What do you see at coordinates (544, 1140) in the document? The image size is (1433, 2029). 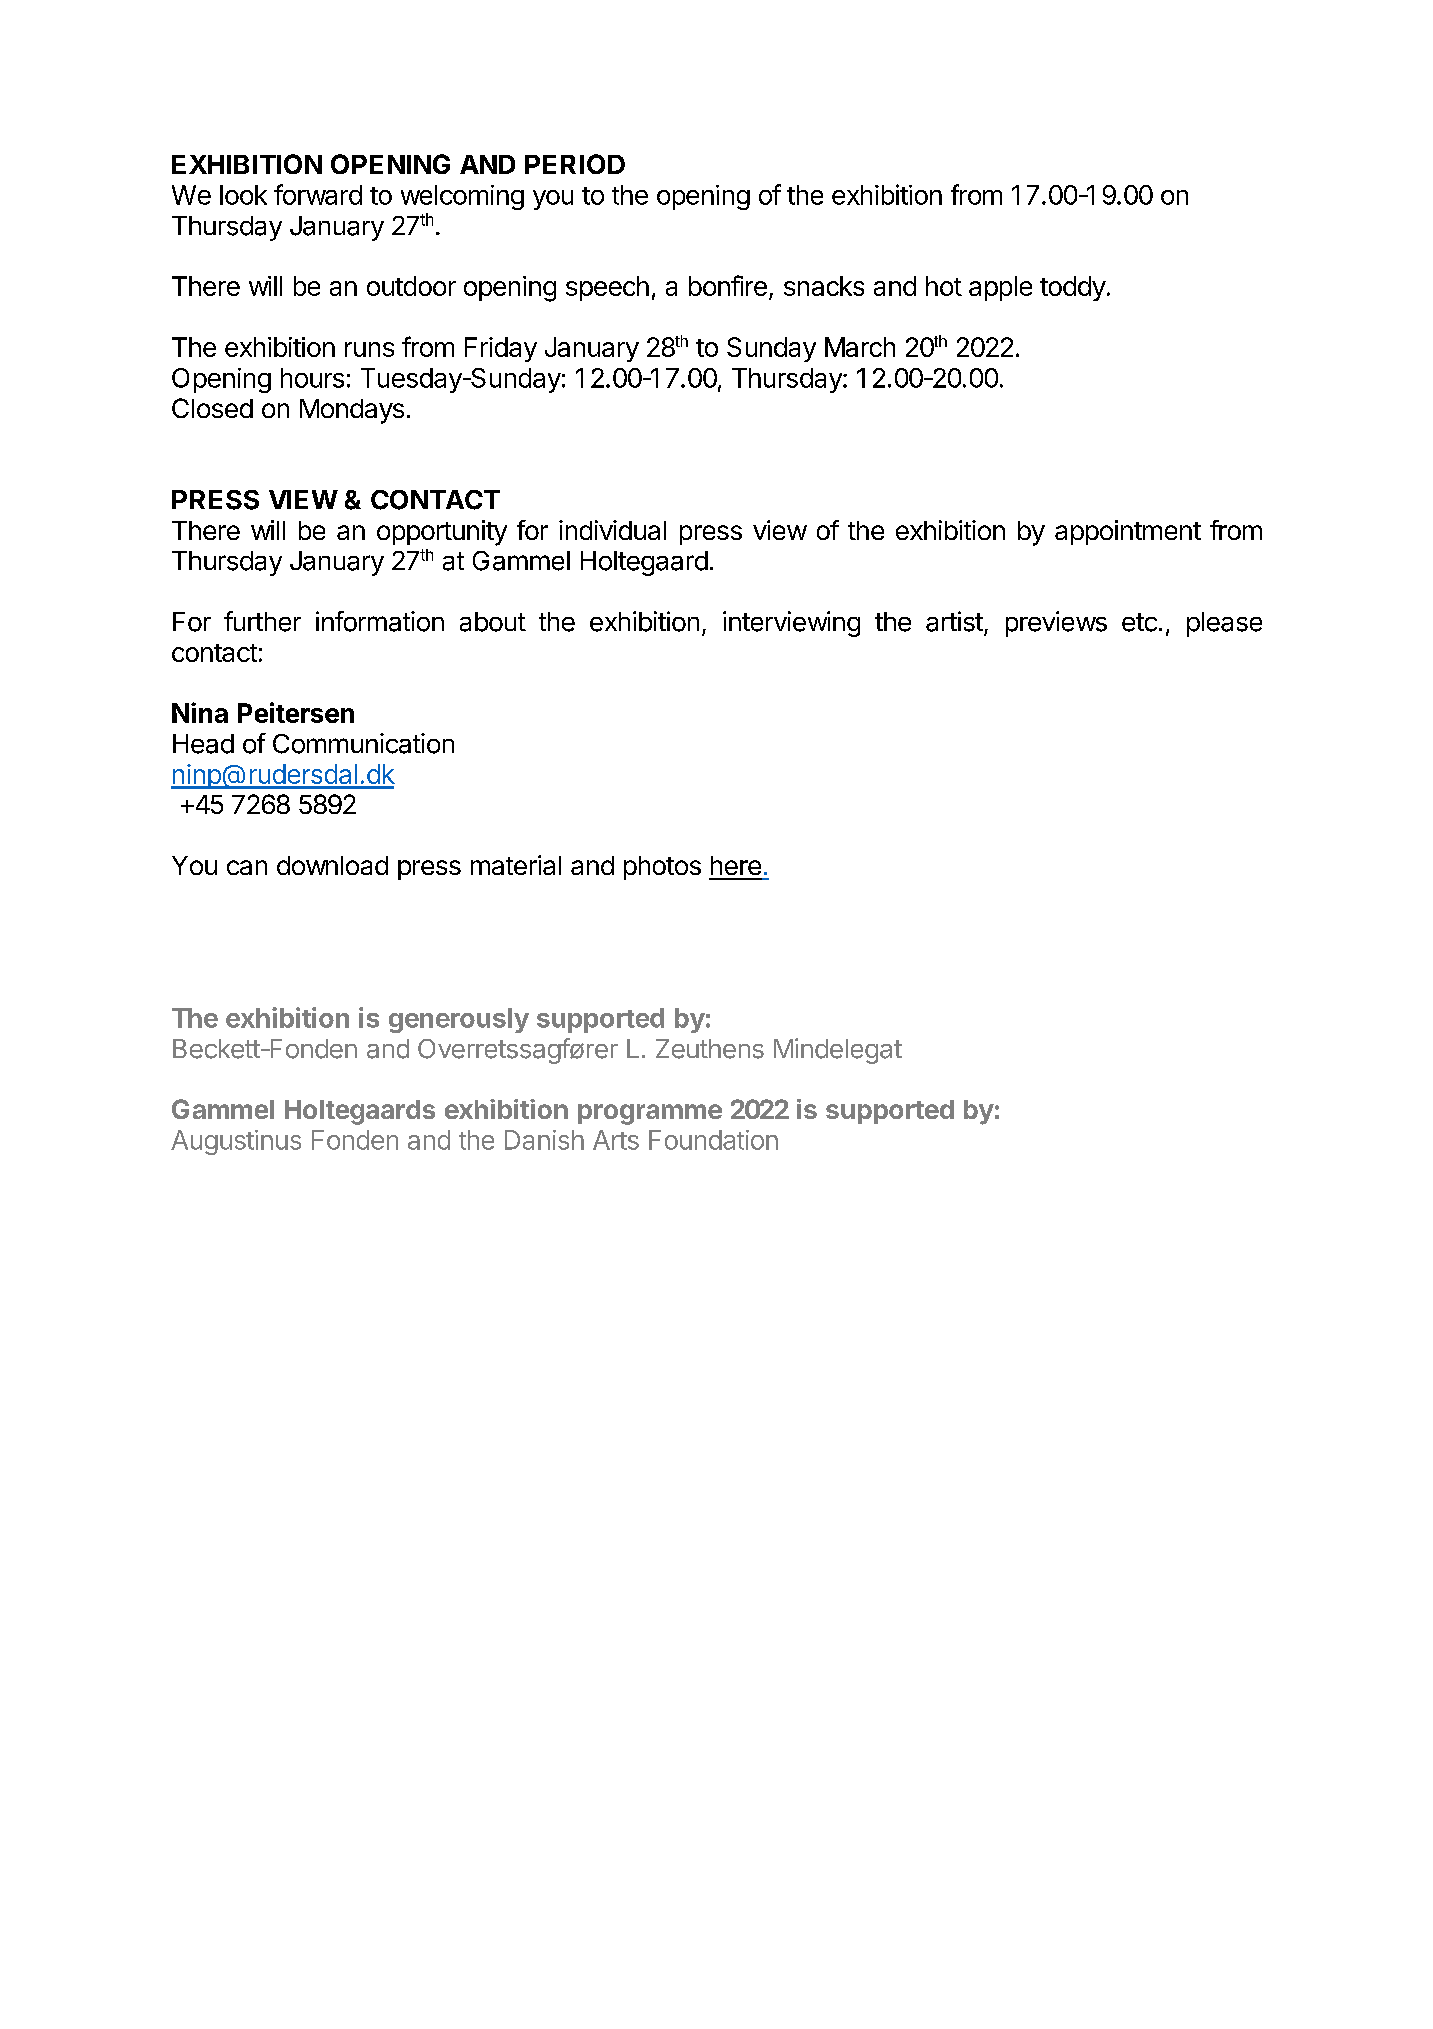 I see `Danish` at bounding box center [544, 1140].
